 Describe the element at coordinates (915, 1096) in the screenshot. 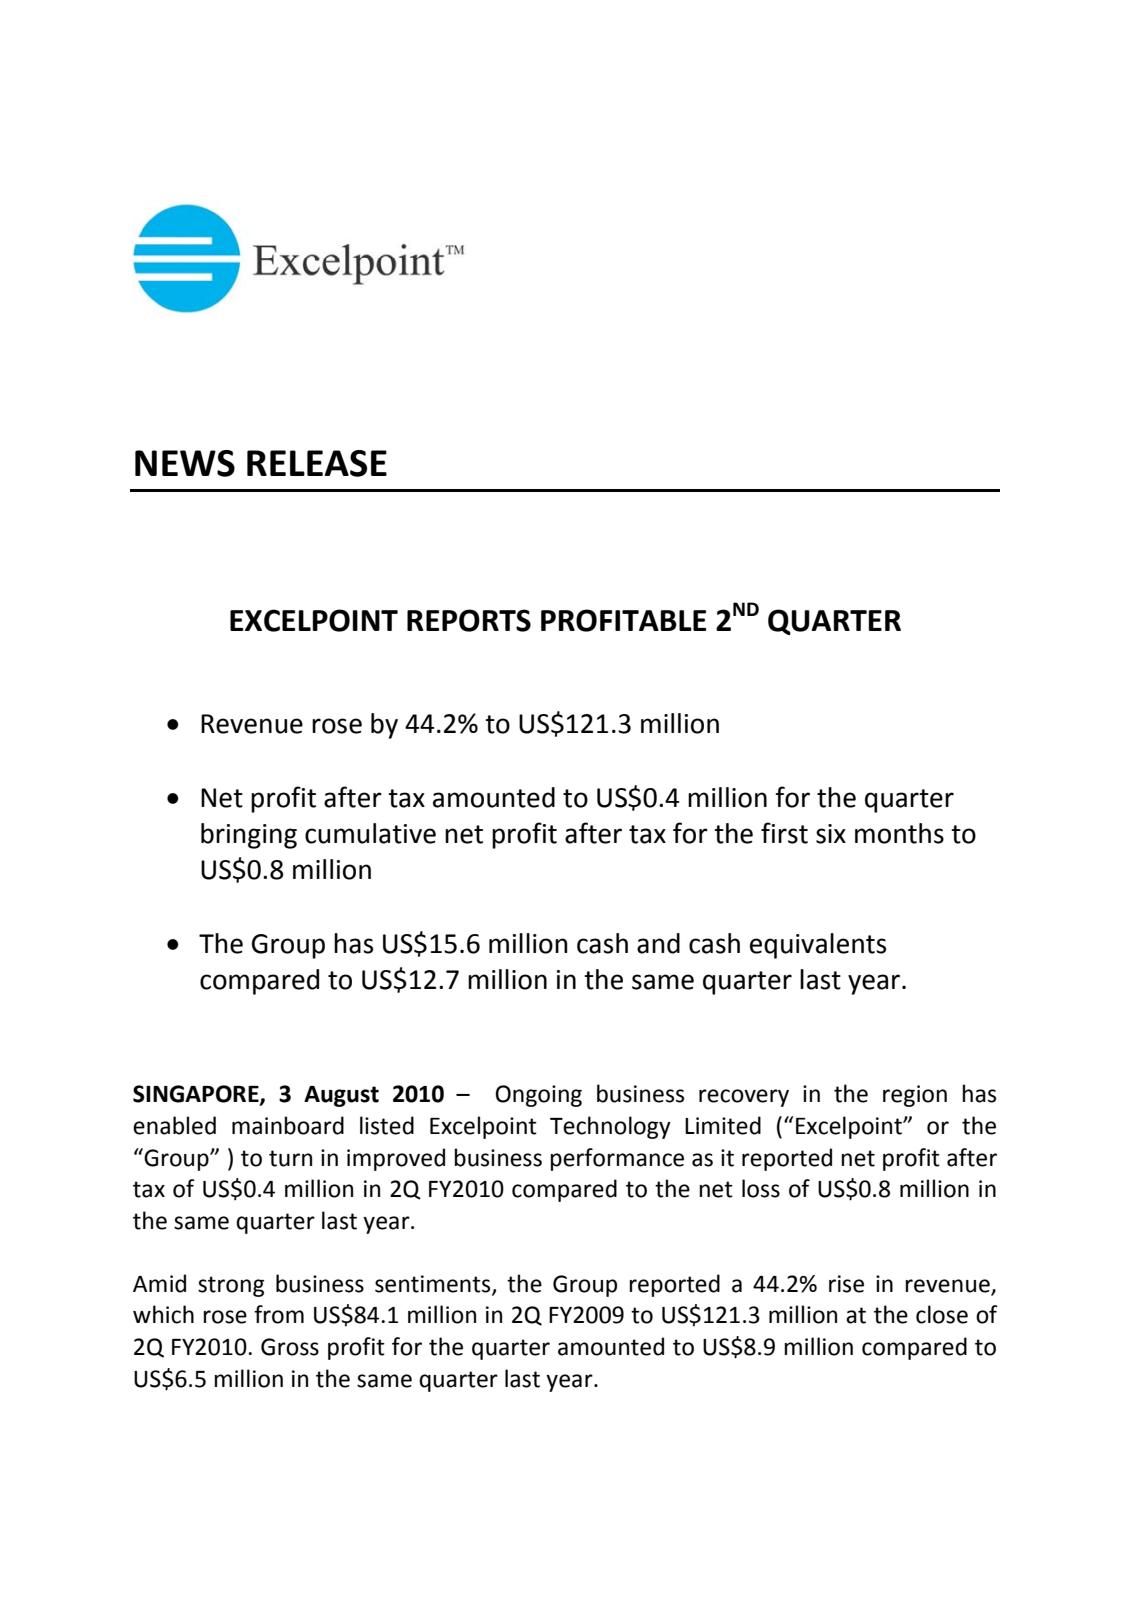

I see `region` at that location.
